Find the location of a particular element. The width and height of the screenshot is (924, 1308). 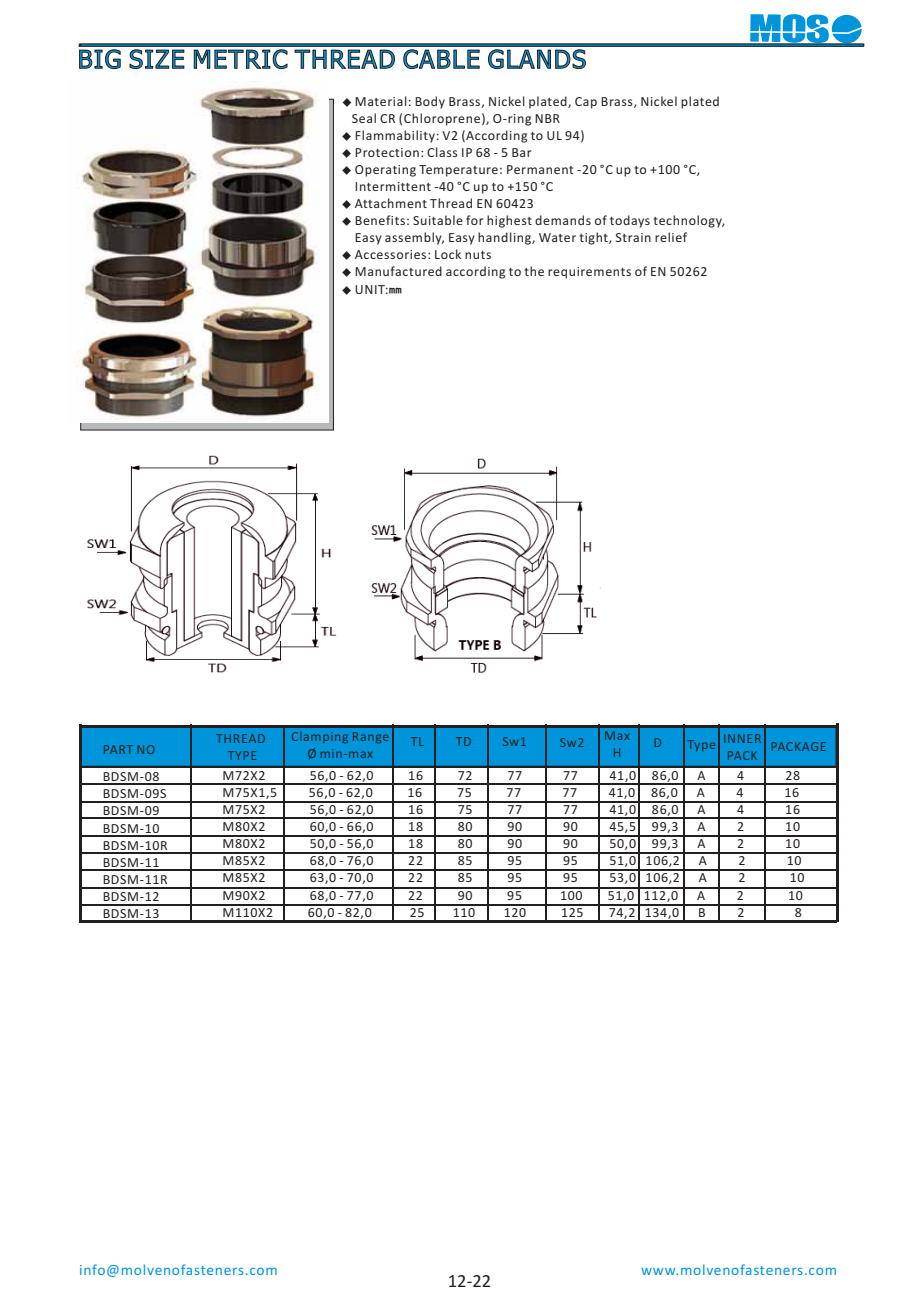

Manufactured is located at coordinates (398, 271).
